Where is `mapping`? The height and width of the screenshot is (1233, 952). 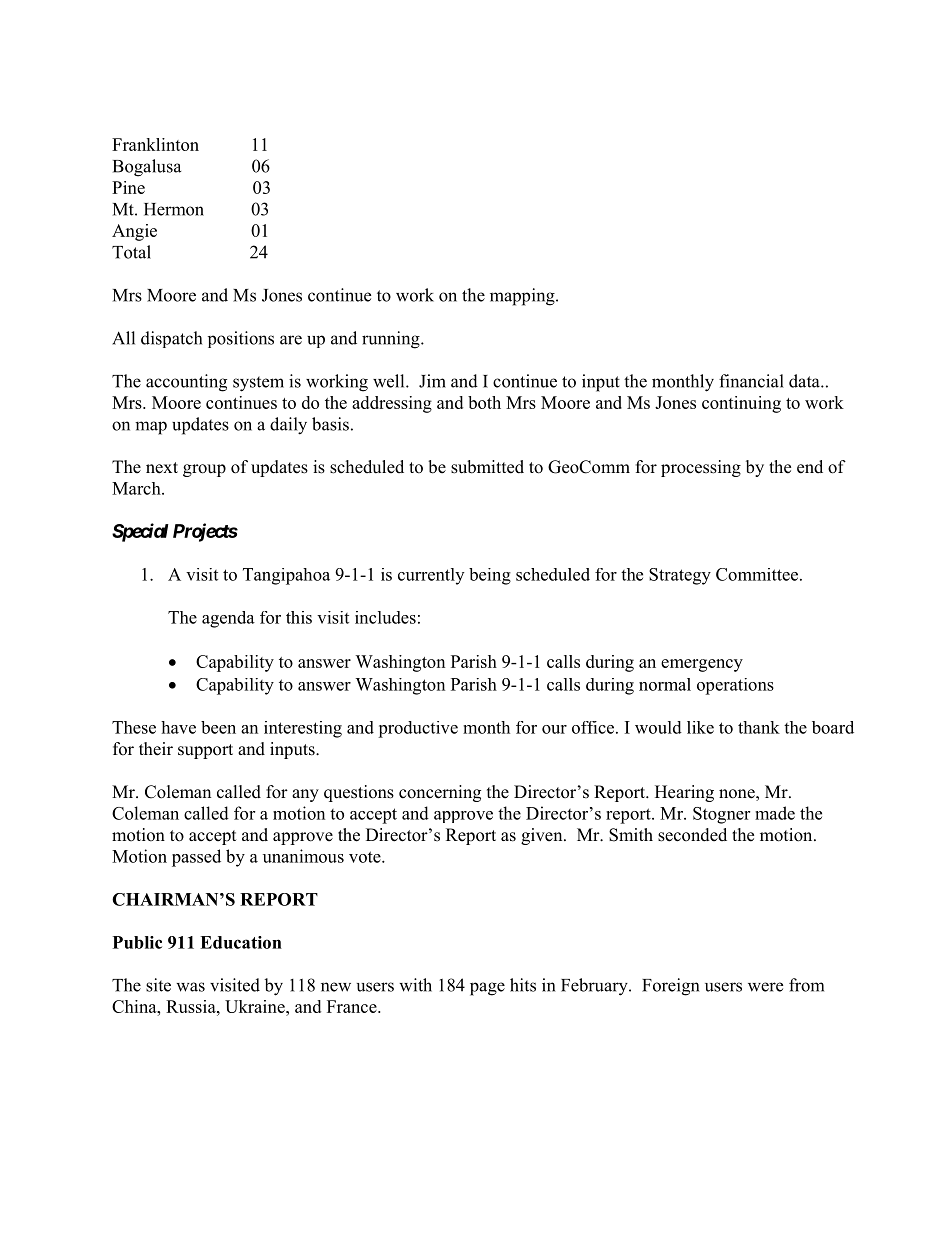
mapping is located at coordinates (523, 297).
